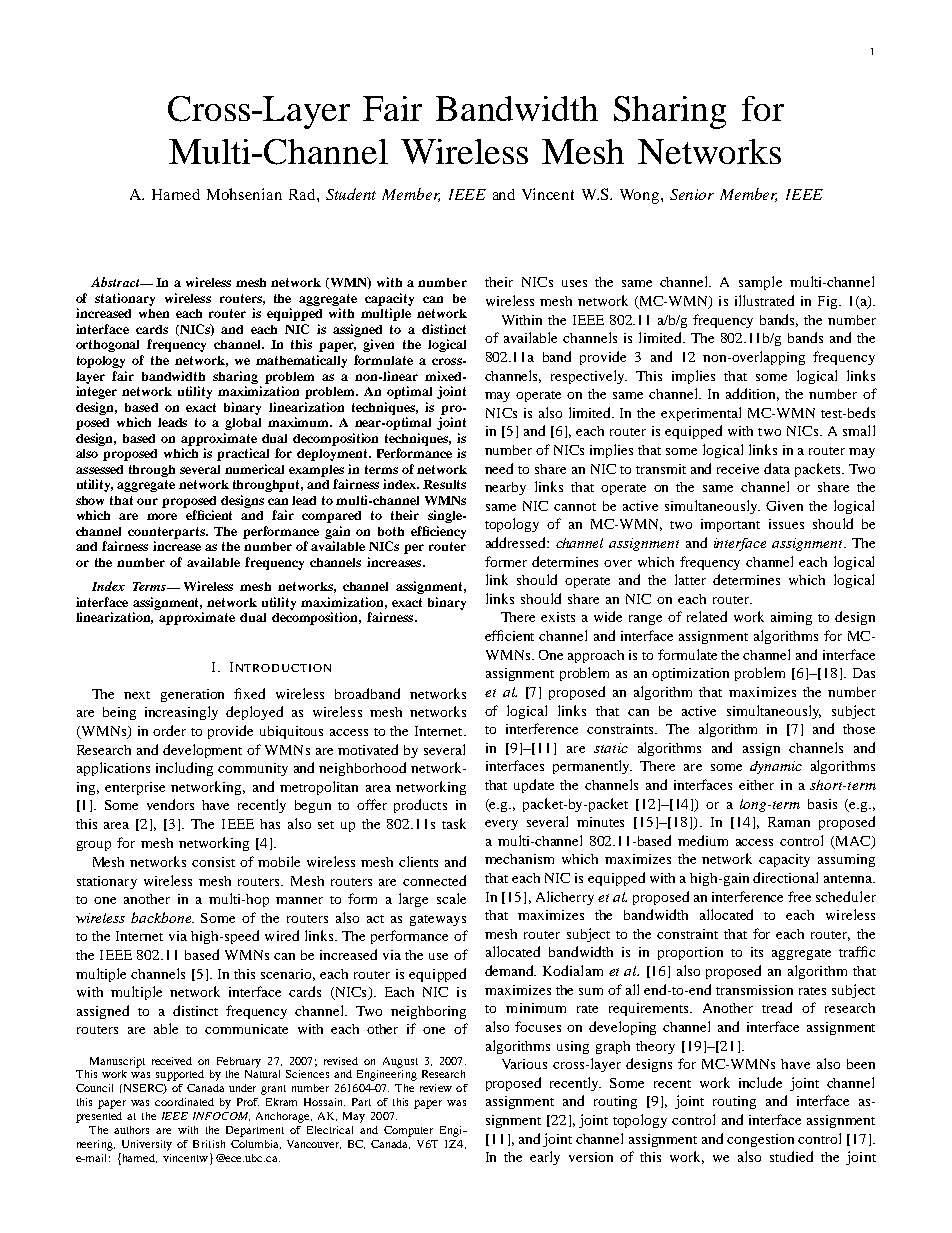  I want to click on Computer, so click(408, 1131).
